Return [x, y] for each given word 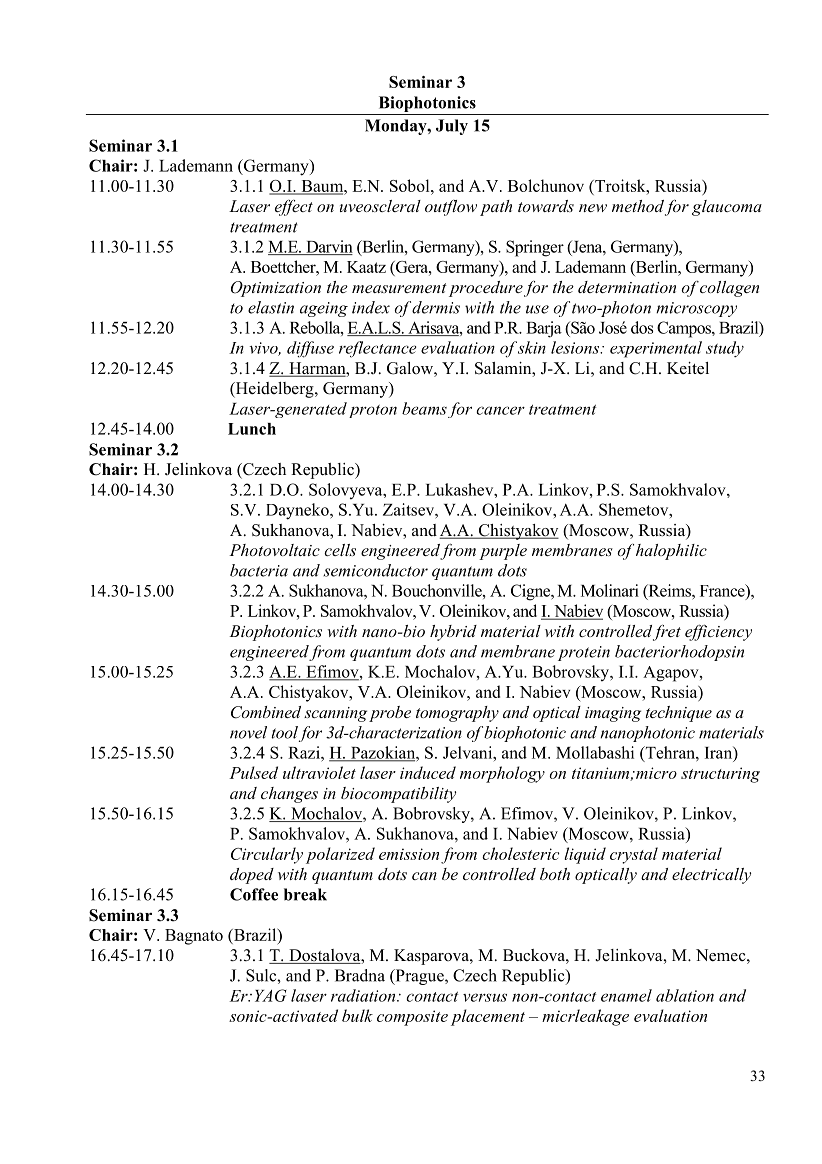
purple [503, 552]
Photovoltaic [274, 550]
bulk [357, 1015]
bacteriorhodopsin [679, 653]
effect [294, 208]
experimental [656, 349]
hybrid [453, 633]
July [452, 127]
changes [289, 795]
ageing [324, 309]
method [638, 206]
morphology [502, 774]
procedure [486, 289]
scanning [335, 714]
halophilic [671, 552]
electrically [711, 876]
